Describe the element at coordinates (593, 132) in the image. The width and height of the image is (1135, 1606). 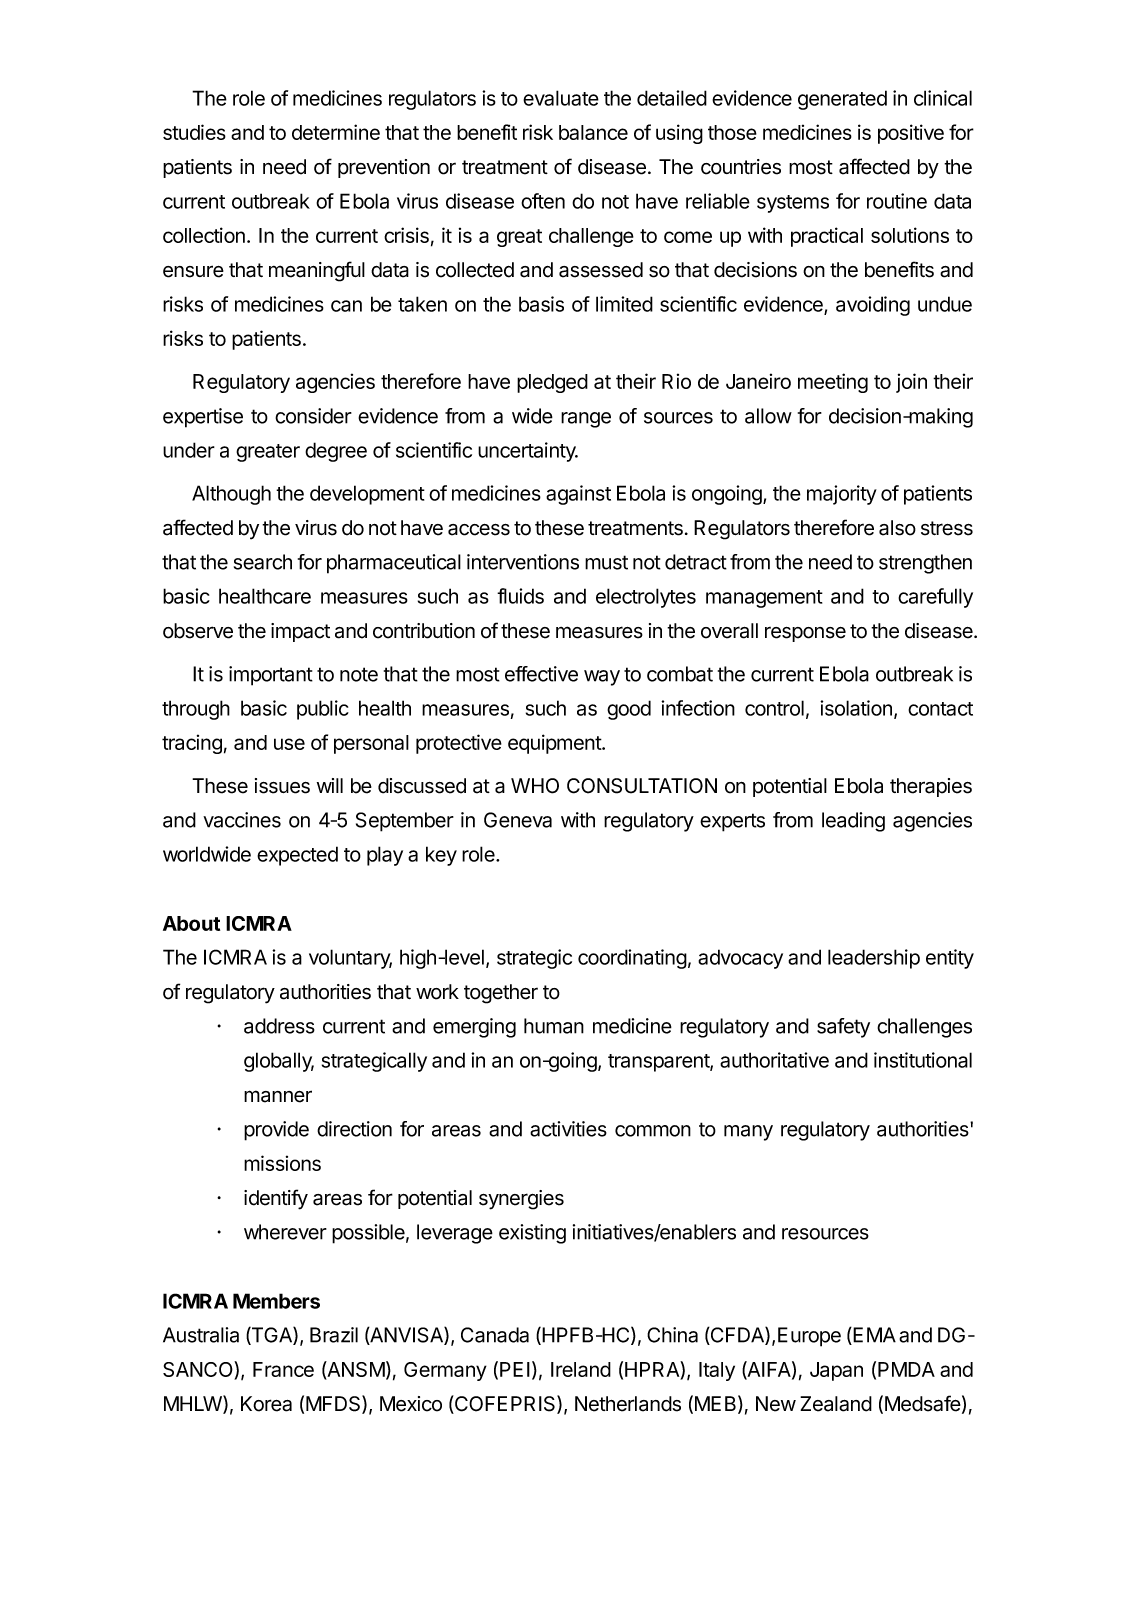
I see `balance` at that location.
